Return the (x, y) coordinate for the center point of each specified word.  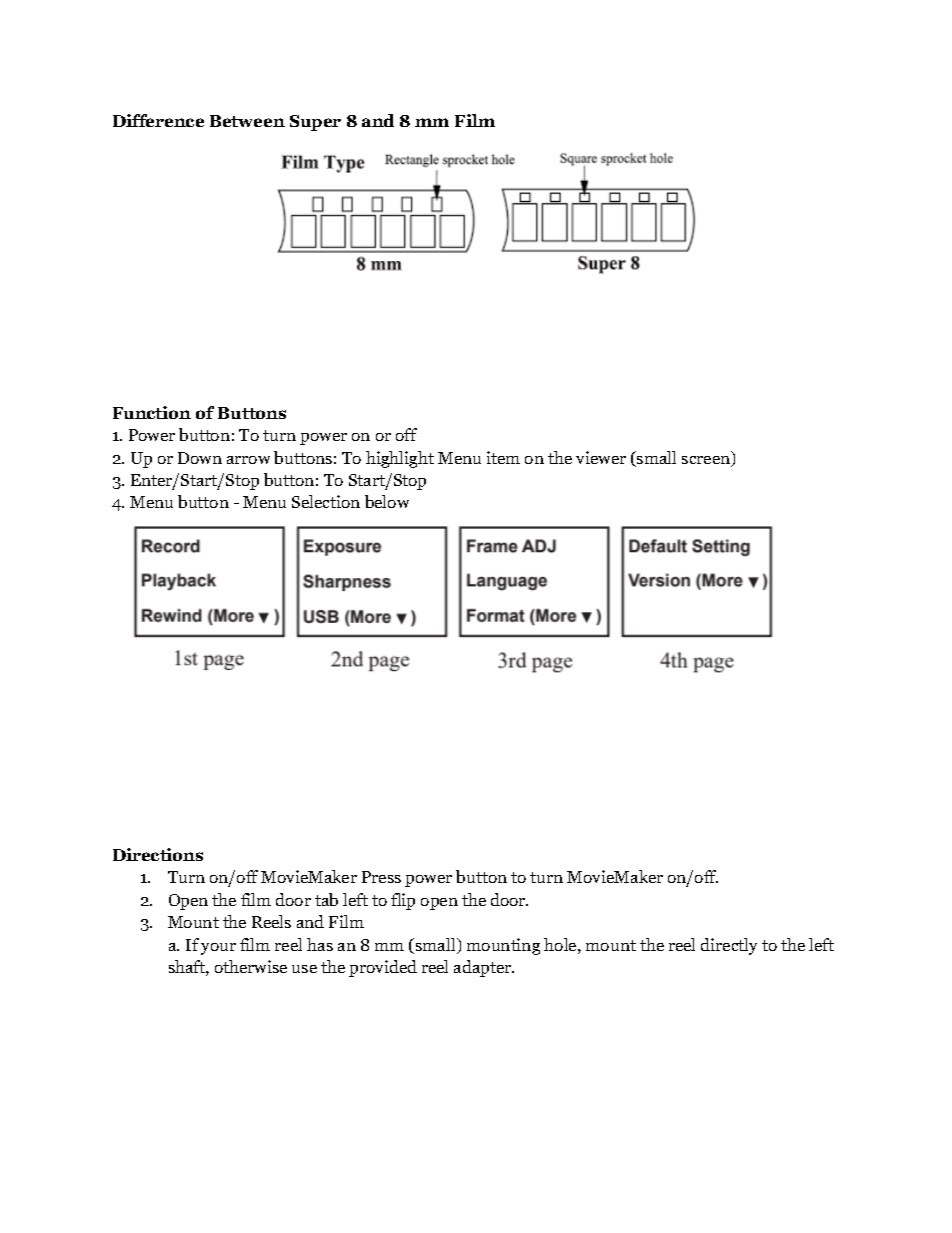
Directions (158, 854)
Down (200, 458)
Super (315, 123)
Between (247, 121)
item (503, 457)
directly (729, 946)
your (218, 949)
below (387, 501)
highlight (400, 459)
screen (707, 461)
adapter (484, 968)
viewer (601, 457)
